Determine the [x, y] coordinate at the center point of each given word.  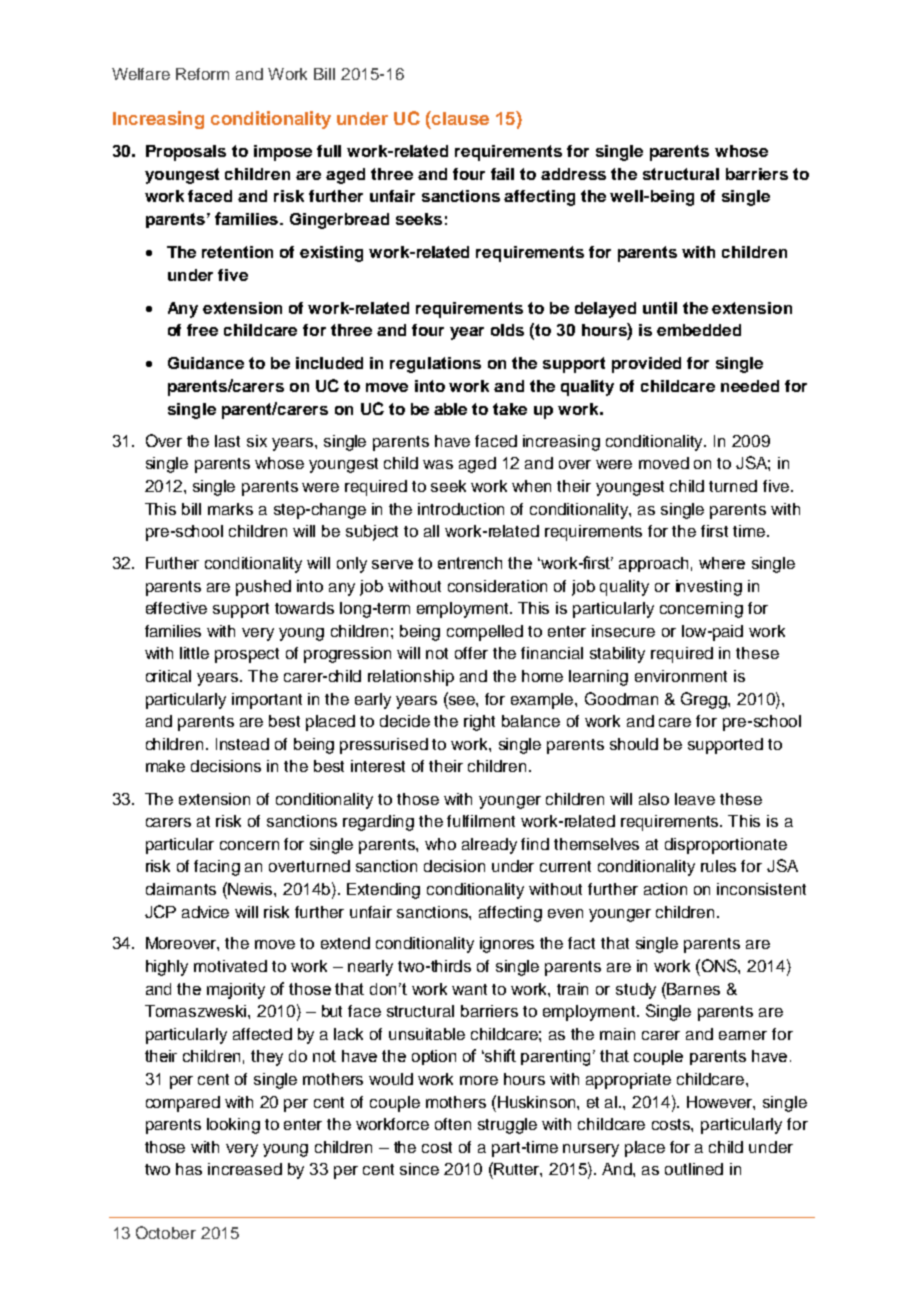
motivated [230, 966]
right [479, 723]
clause [459, 118]
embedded [699, 330]
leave [695, 799]
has [189, 1169]
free [202, 330]
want [469, 989]
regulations [435, 365]
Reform [202, 74]
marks [230, 509]
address [573, 174]
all [431, 531]
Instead [242, 744]
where [722, 563]
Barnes [693, 989]
